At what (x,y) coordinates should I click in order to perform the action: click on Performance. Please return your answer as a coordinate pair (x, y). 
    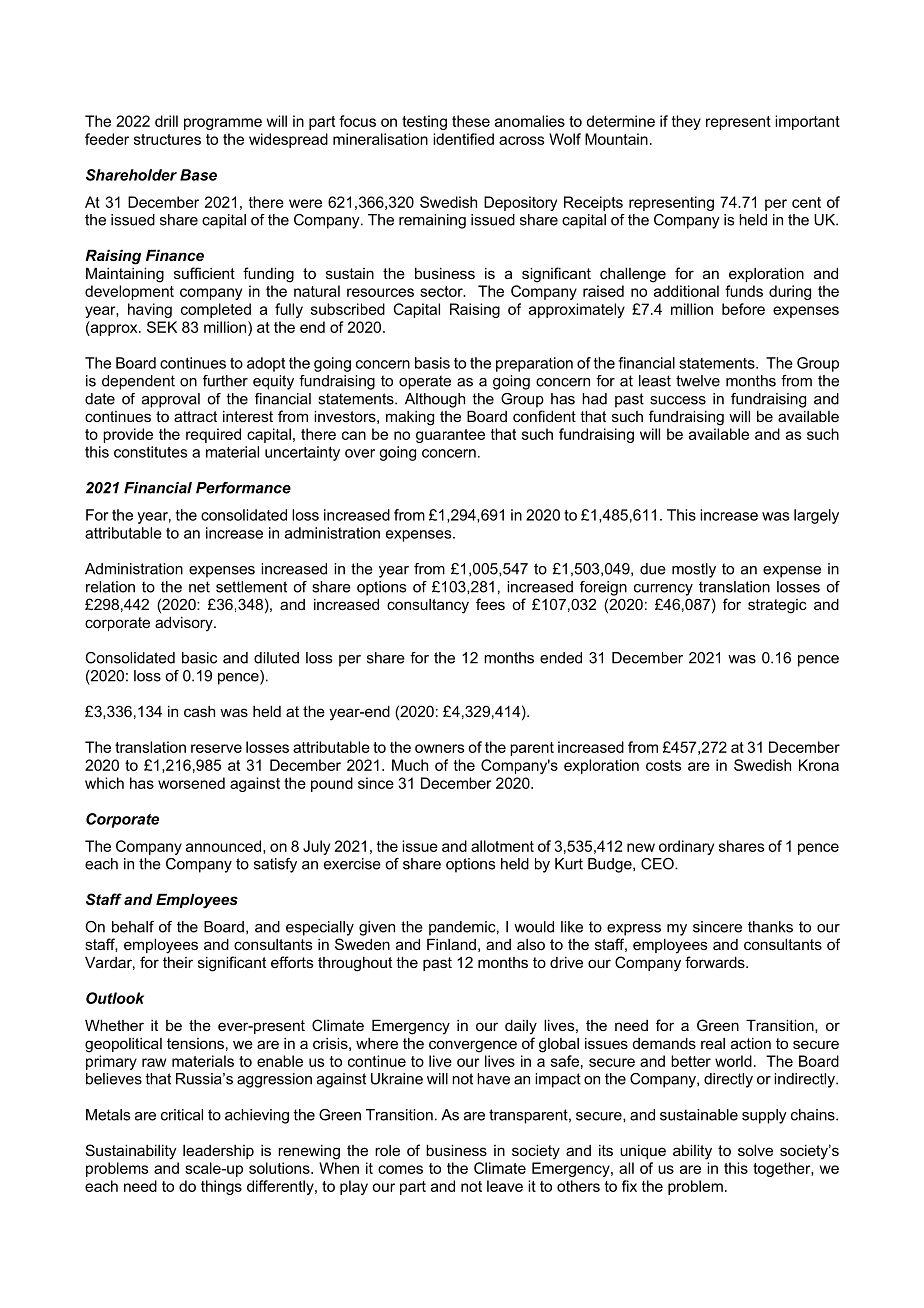
    Looking at the image, I should click on (243, 488).
